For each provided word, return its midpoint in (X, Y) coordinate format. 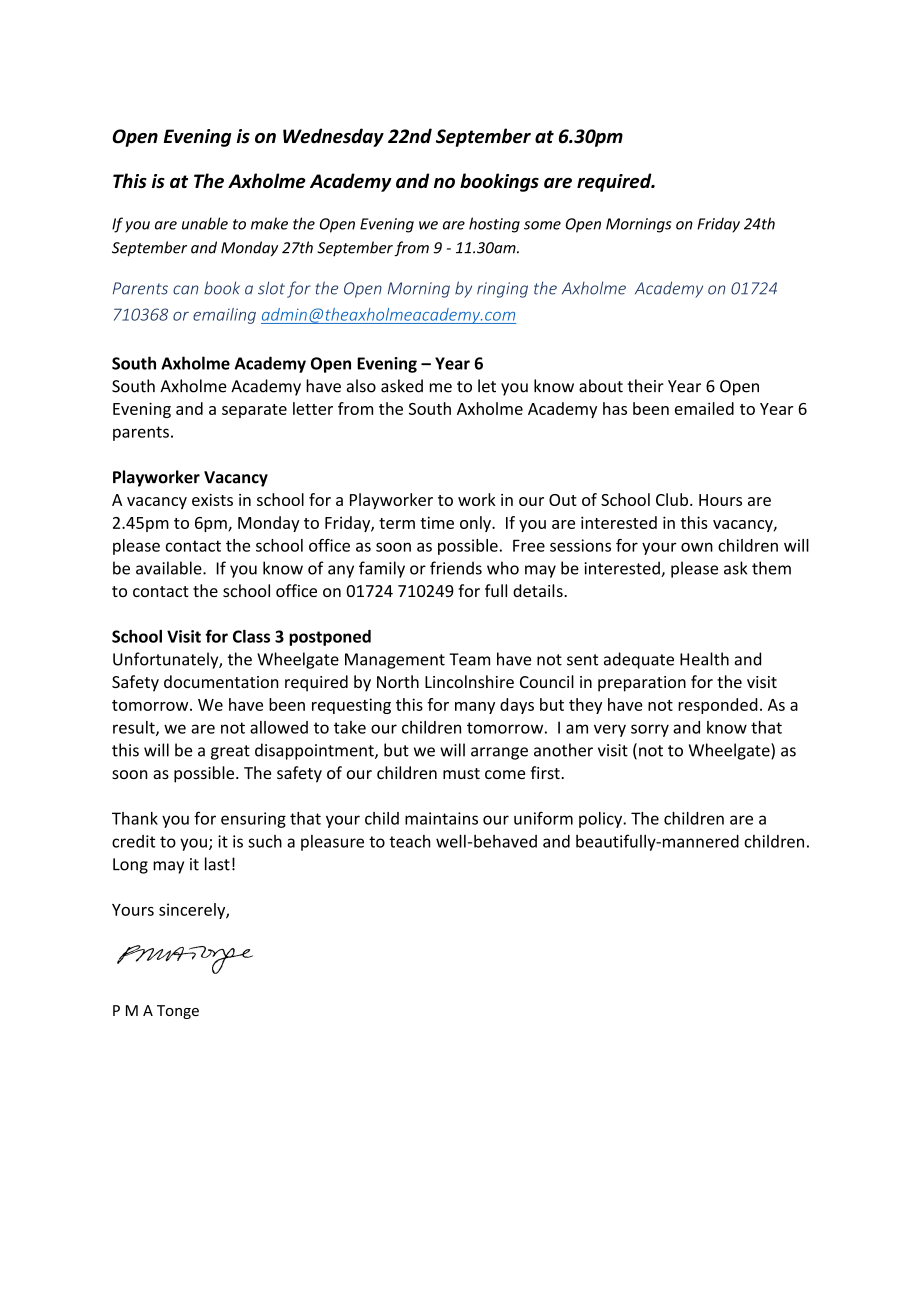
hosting (494, 225)
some (542, 225)
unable (205, 223)
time (437, 522)
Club (673, 499)
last (217, 864)
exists (212, 500)
